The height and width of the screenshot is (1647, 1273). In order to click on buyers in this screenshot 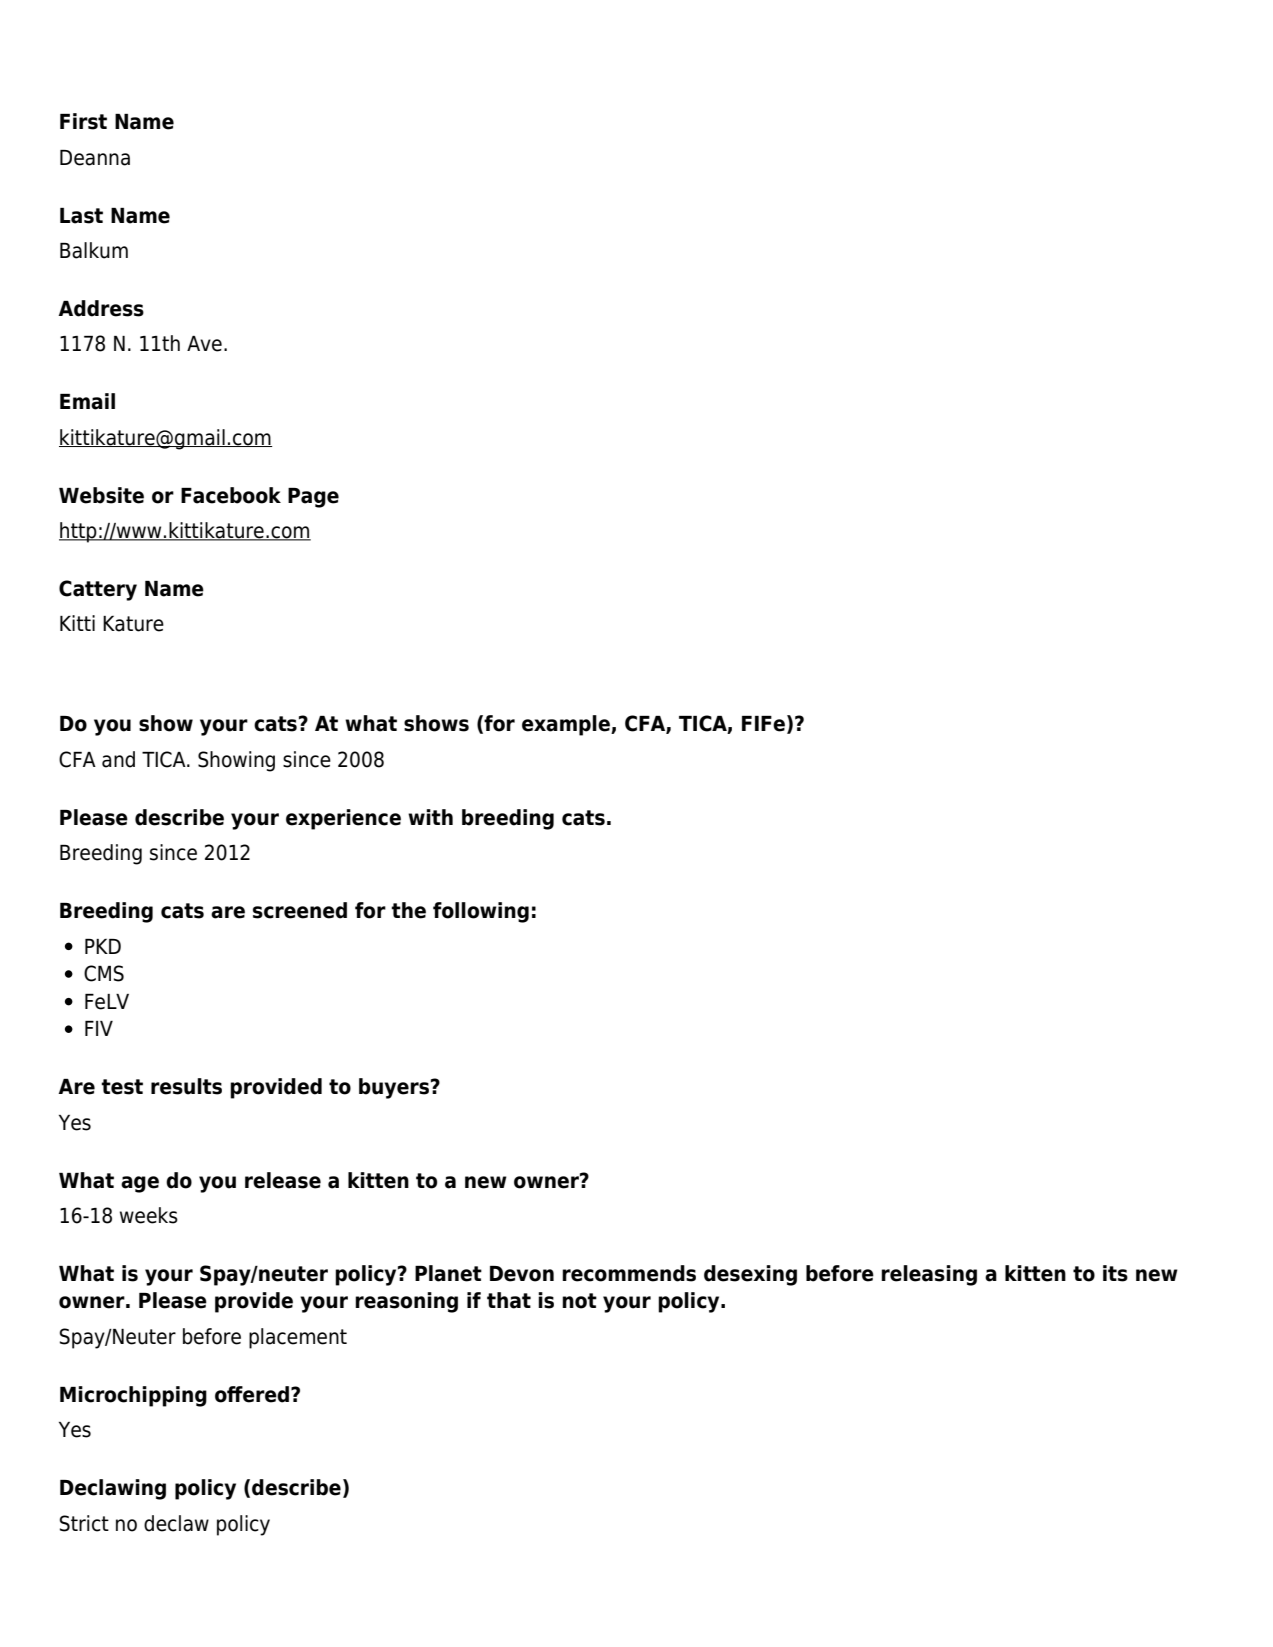, I will do `click(394, 1088)`.
